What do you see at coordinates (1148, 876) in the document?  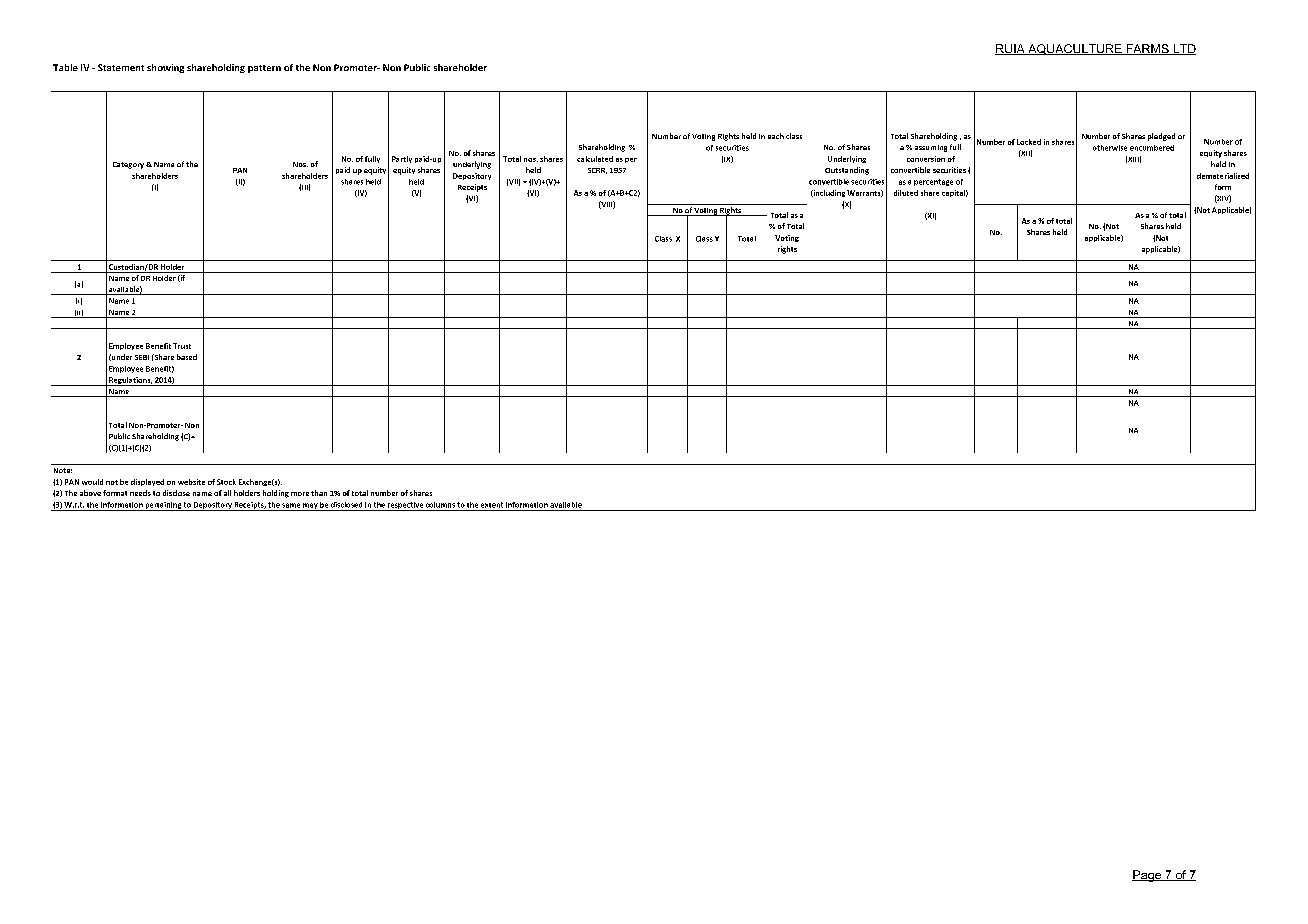 I see `Page` at bounding box center [1148, 876].
